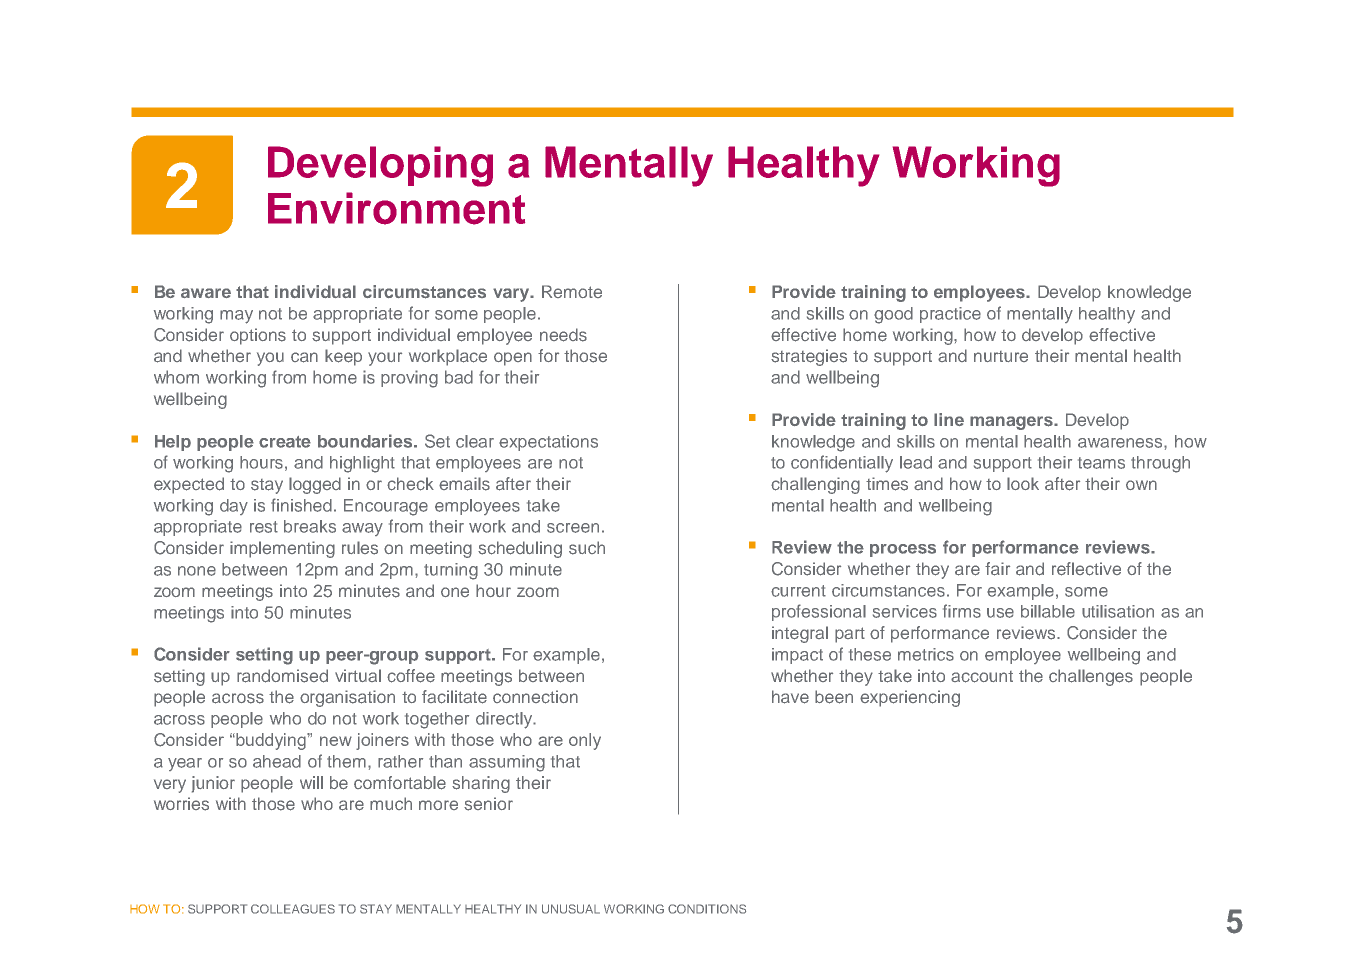 The image size is (1357, 961). I want to click on randomised, so click(282, 676).
